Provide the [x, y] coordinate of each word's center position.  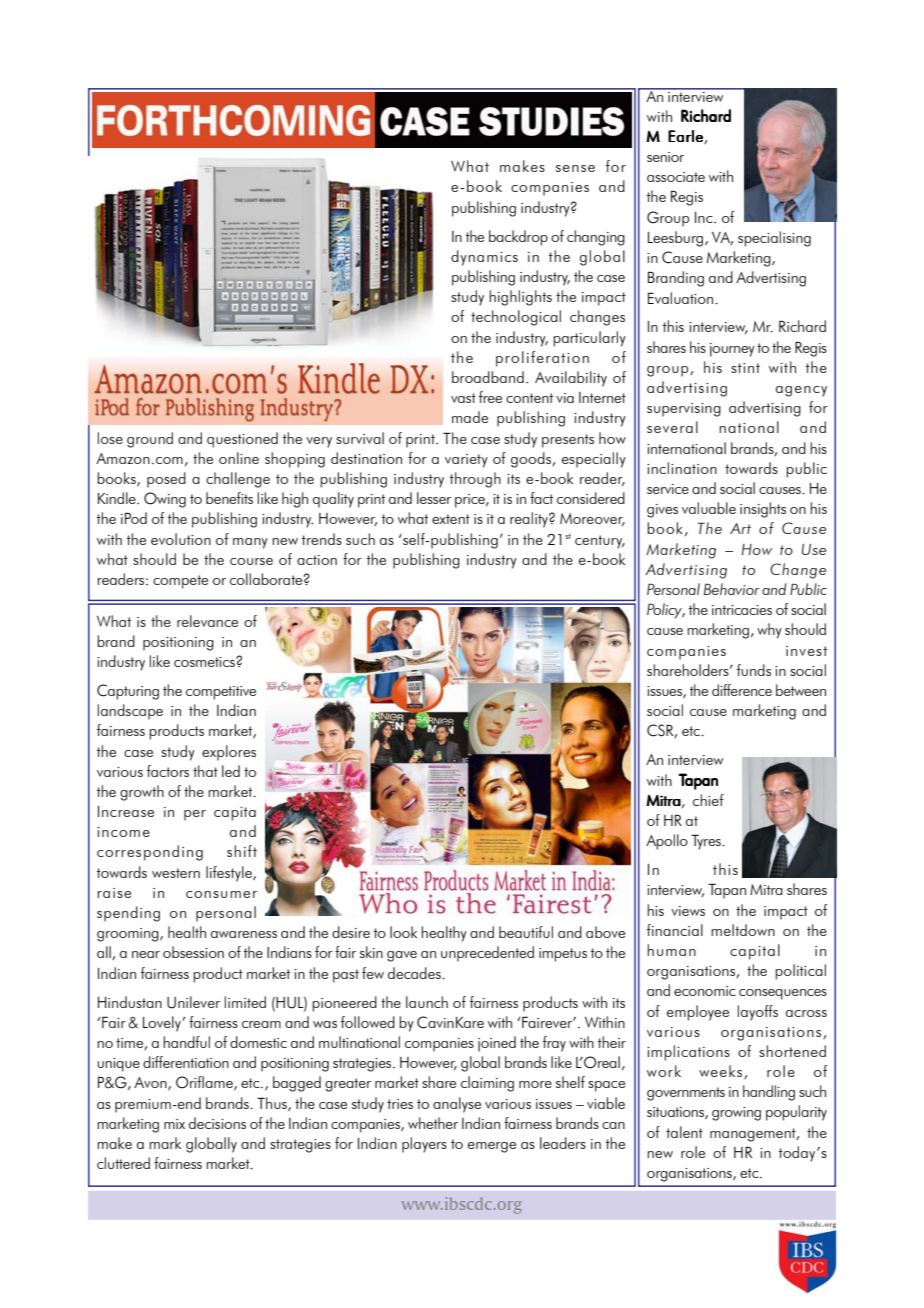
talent [684, 1132]
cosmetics [205, 662]
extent [451, 519]
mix [174, 1124]
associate [676, 177]
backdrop [518, 238]
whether [433, 1123]
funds [754, 670]
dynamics [484, 258]
